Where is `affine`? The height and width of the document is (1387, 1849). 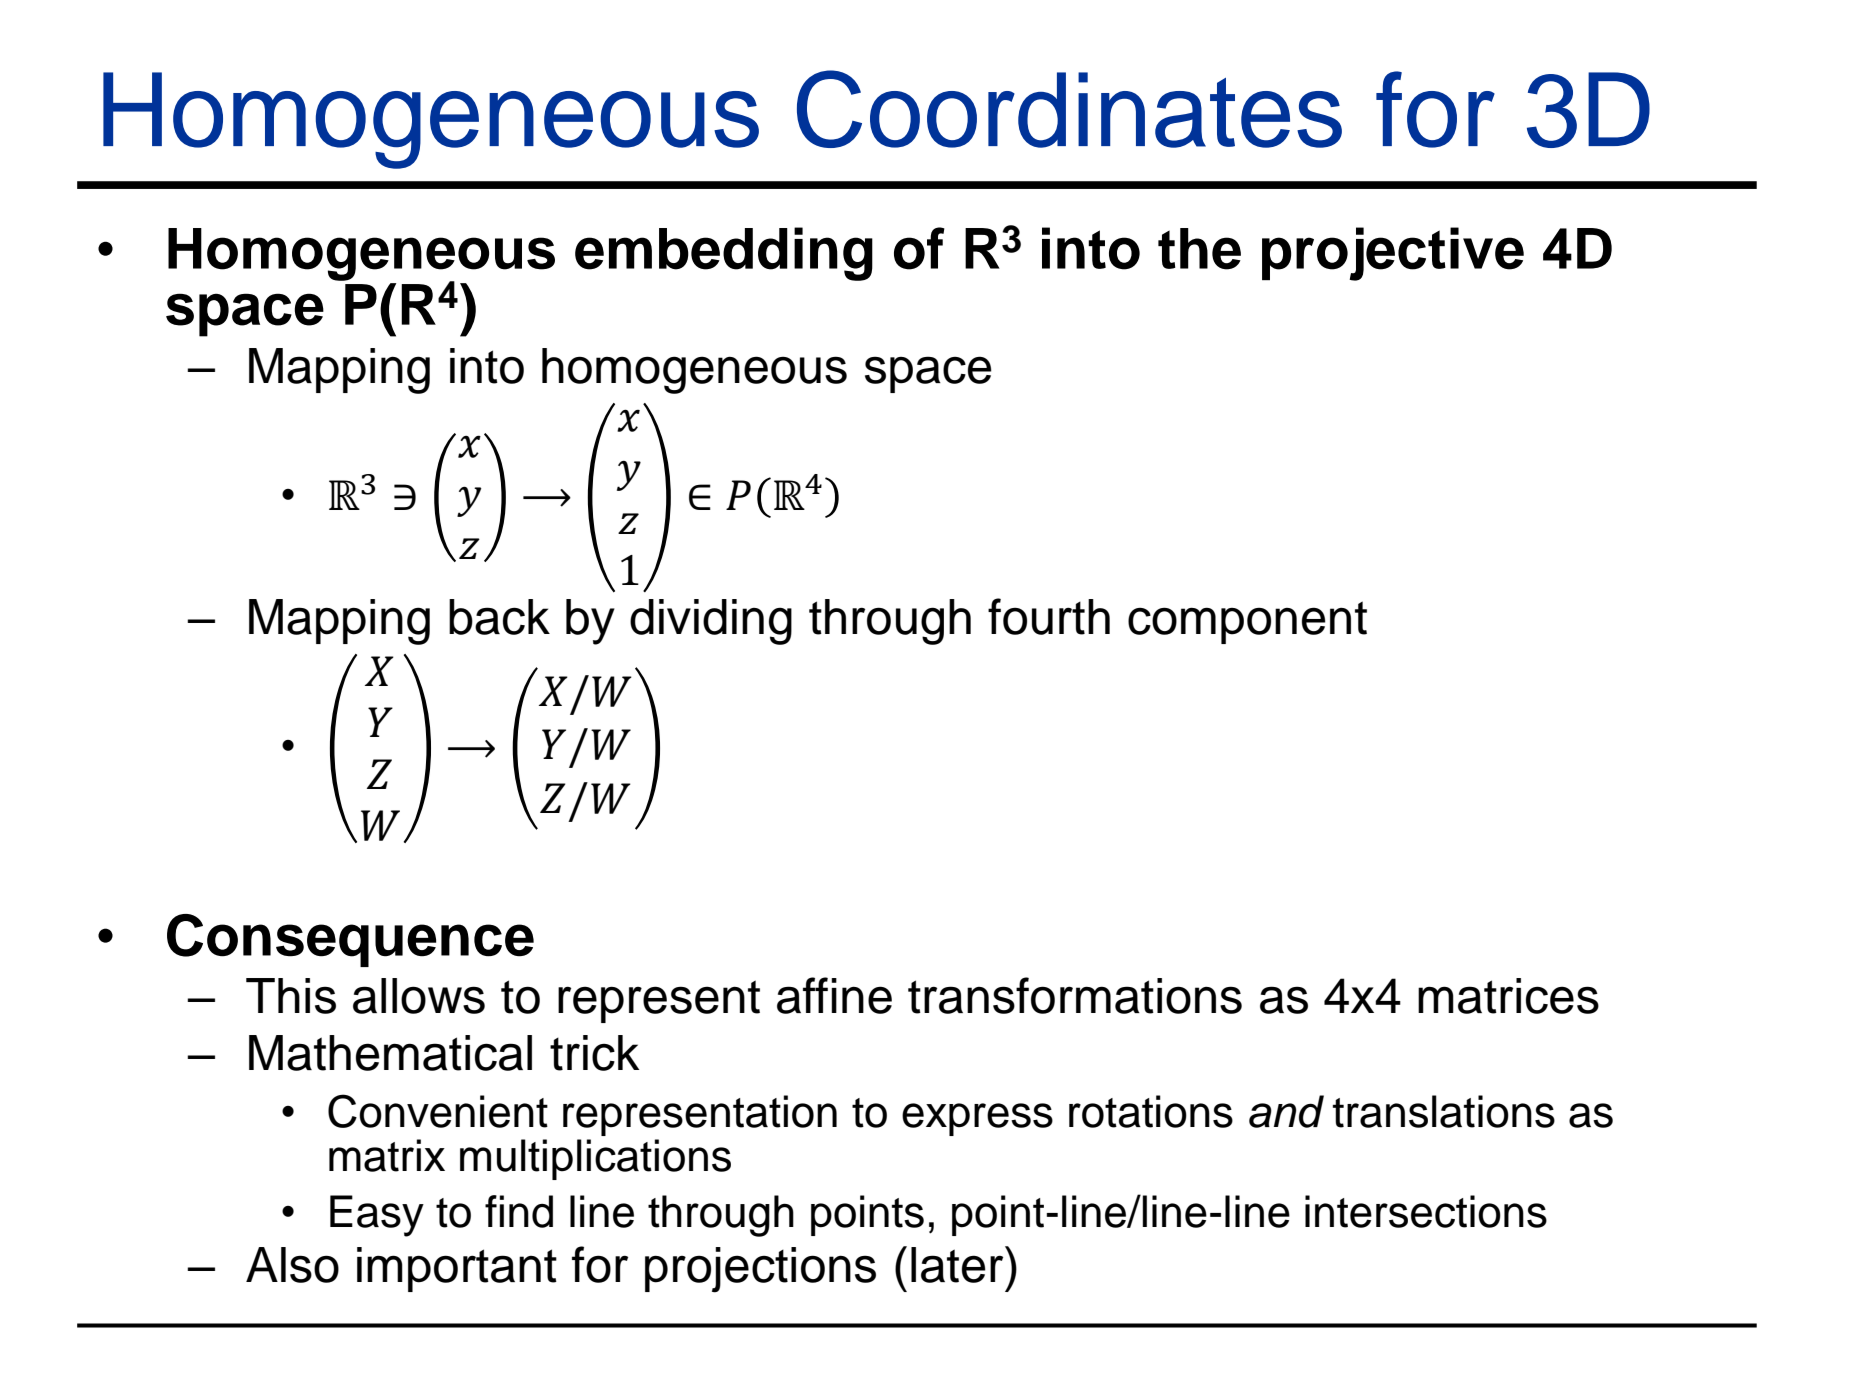
affine is located at coordinates (834, 995).
